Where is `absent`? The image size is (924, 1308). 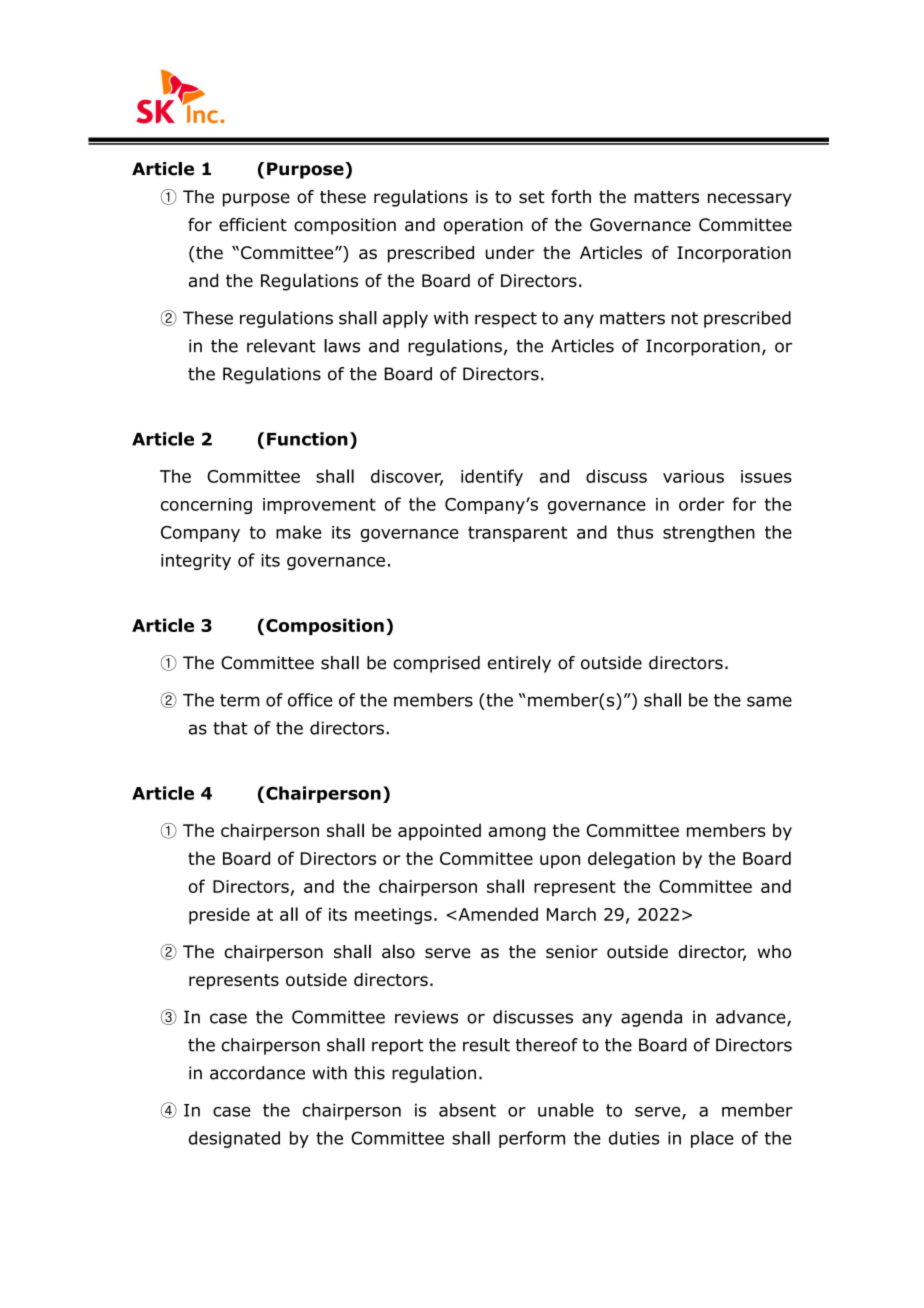 absent is located at coordinates (467, 1110).
